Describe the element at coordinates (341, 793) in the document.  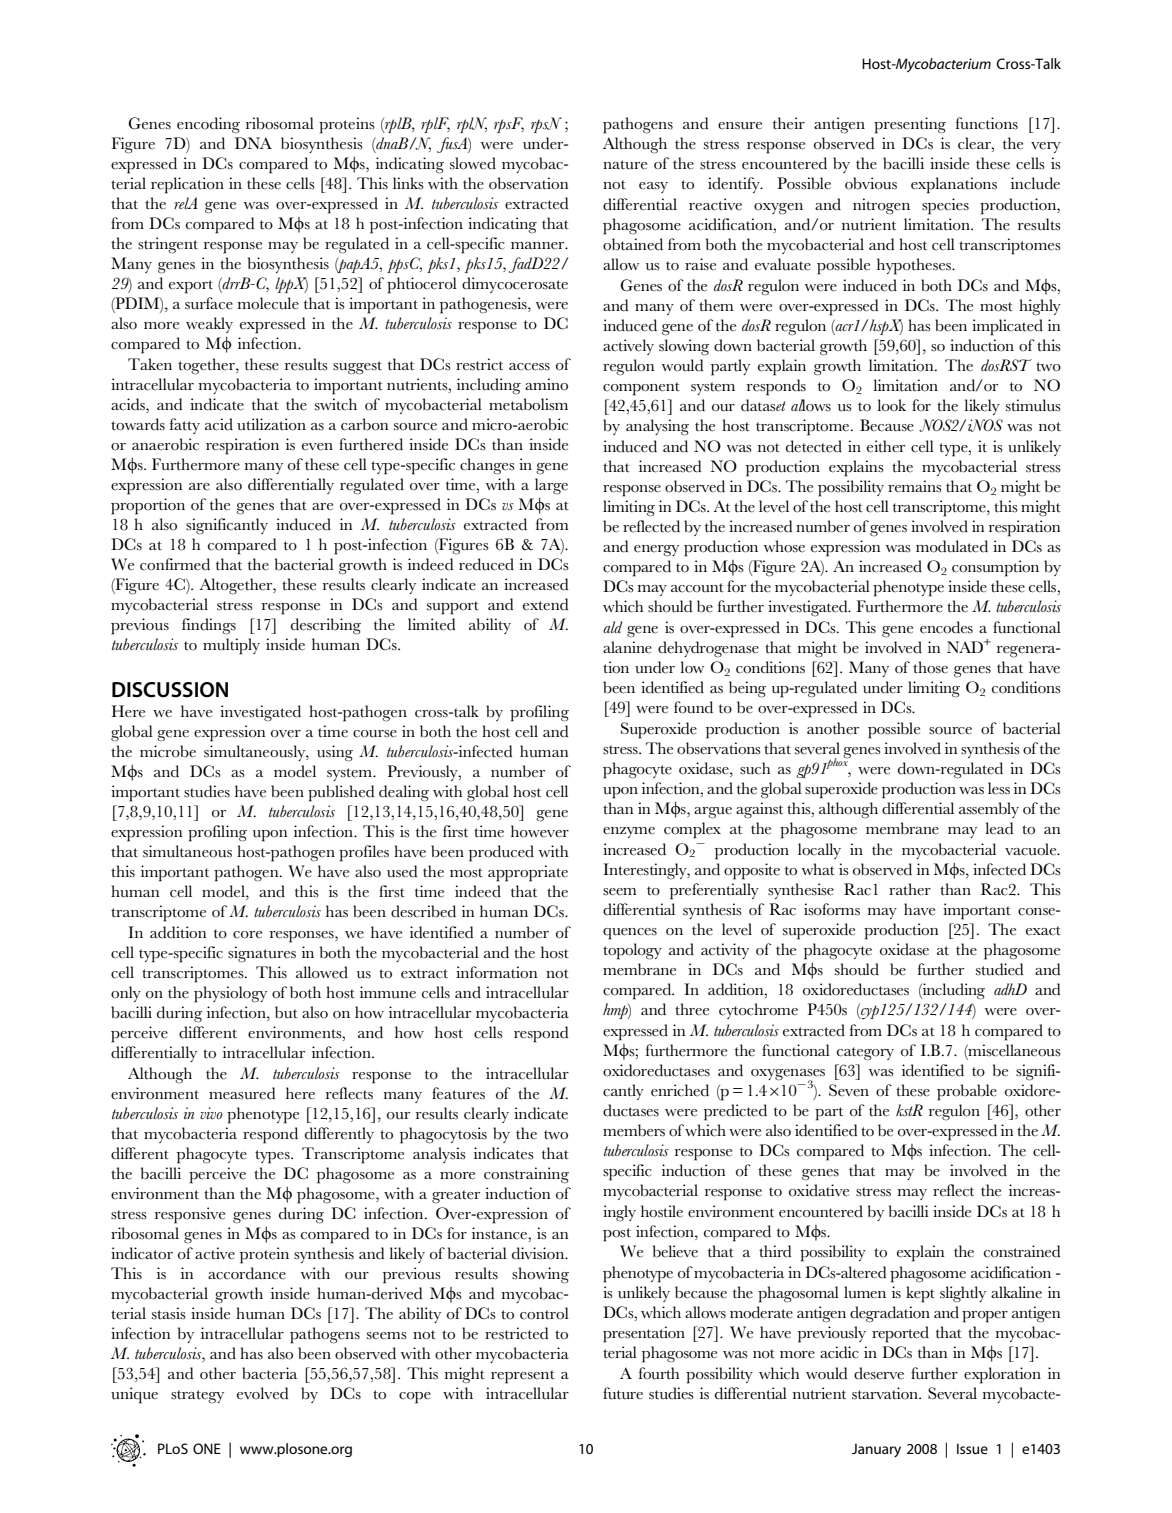
I see `published` at that location.
